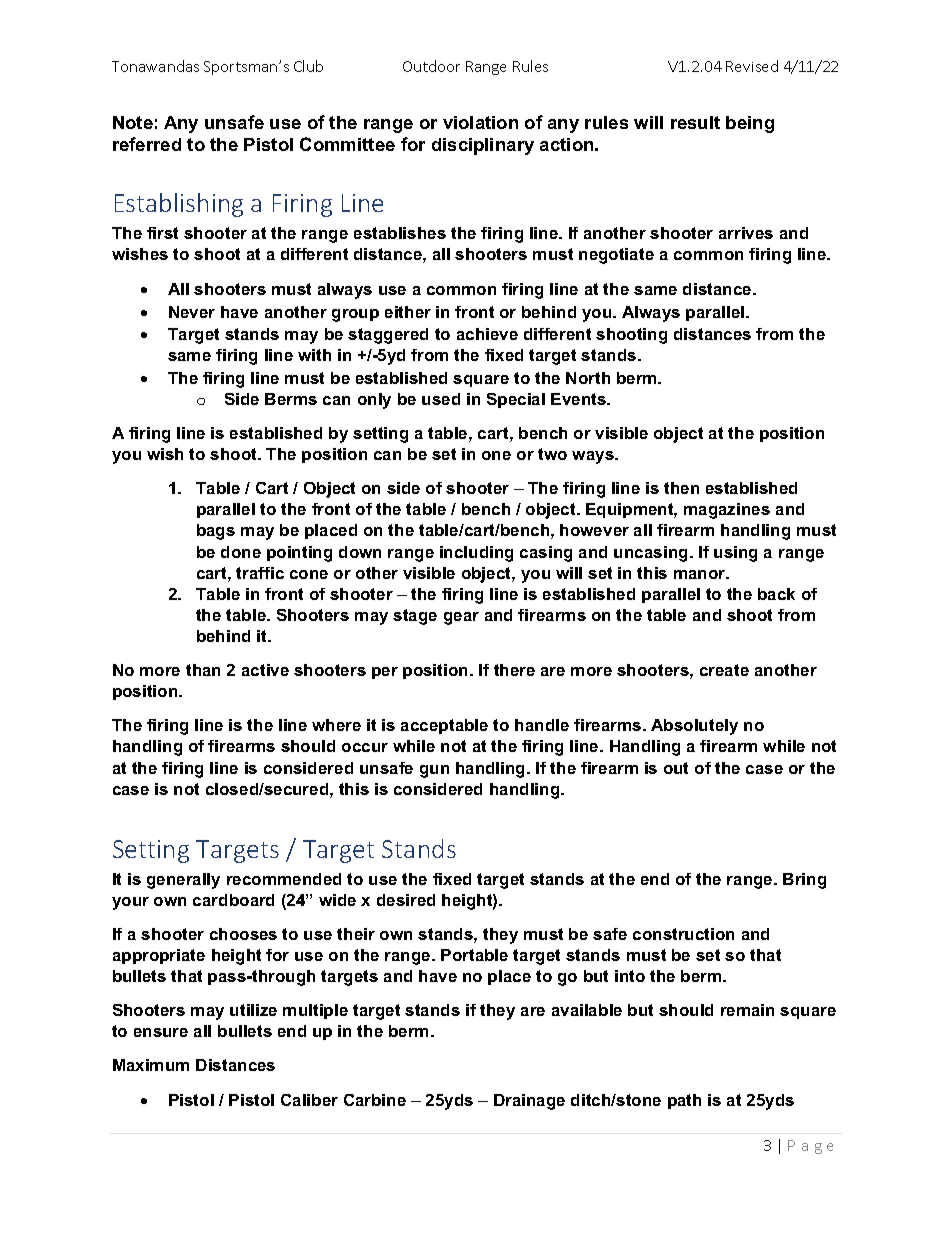 The width and height of the page is (952, 1233). Describe the element at coordinates (151, 1065) in the page. I see `Maximum` at that location.
